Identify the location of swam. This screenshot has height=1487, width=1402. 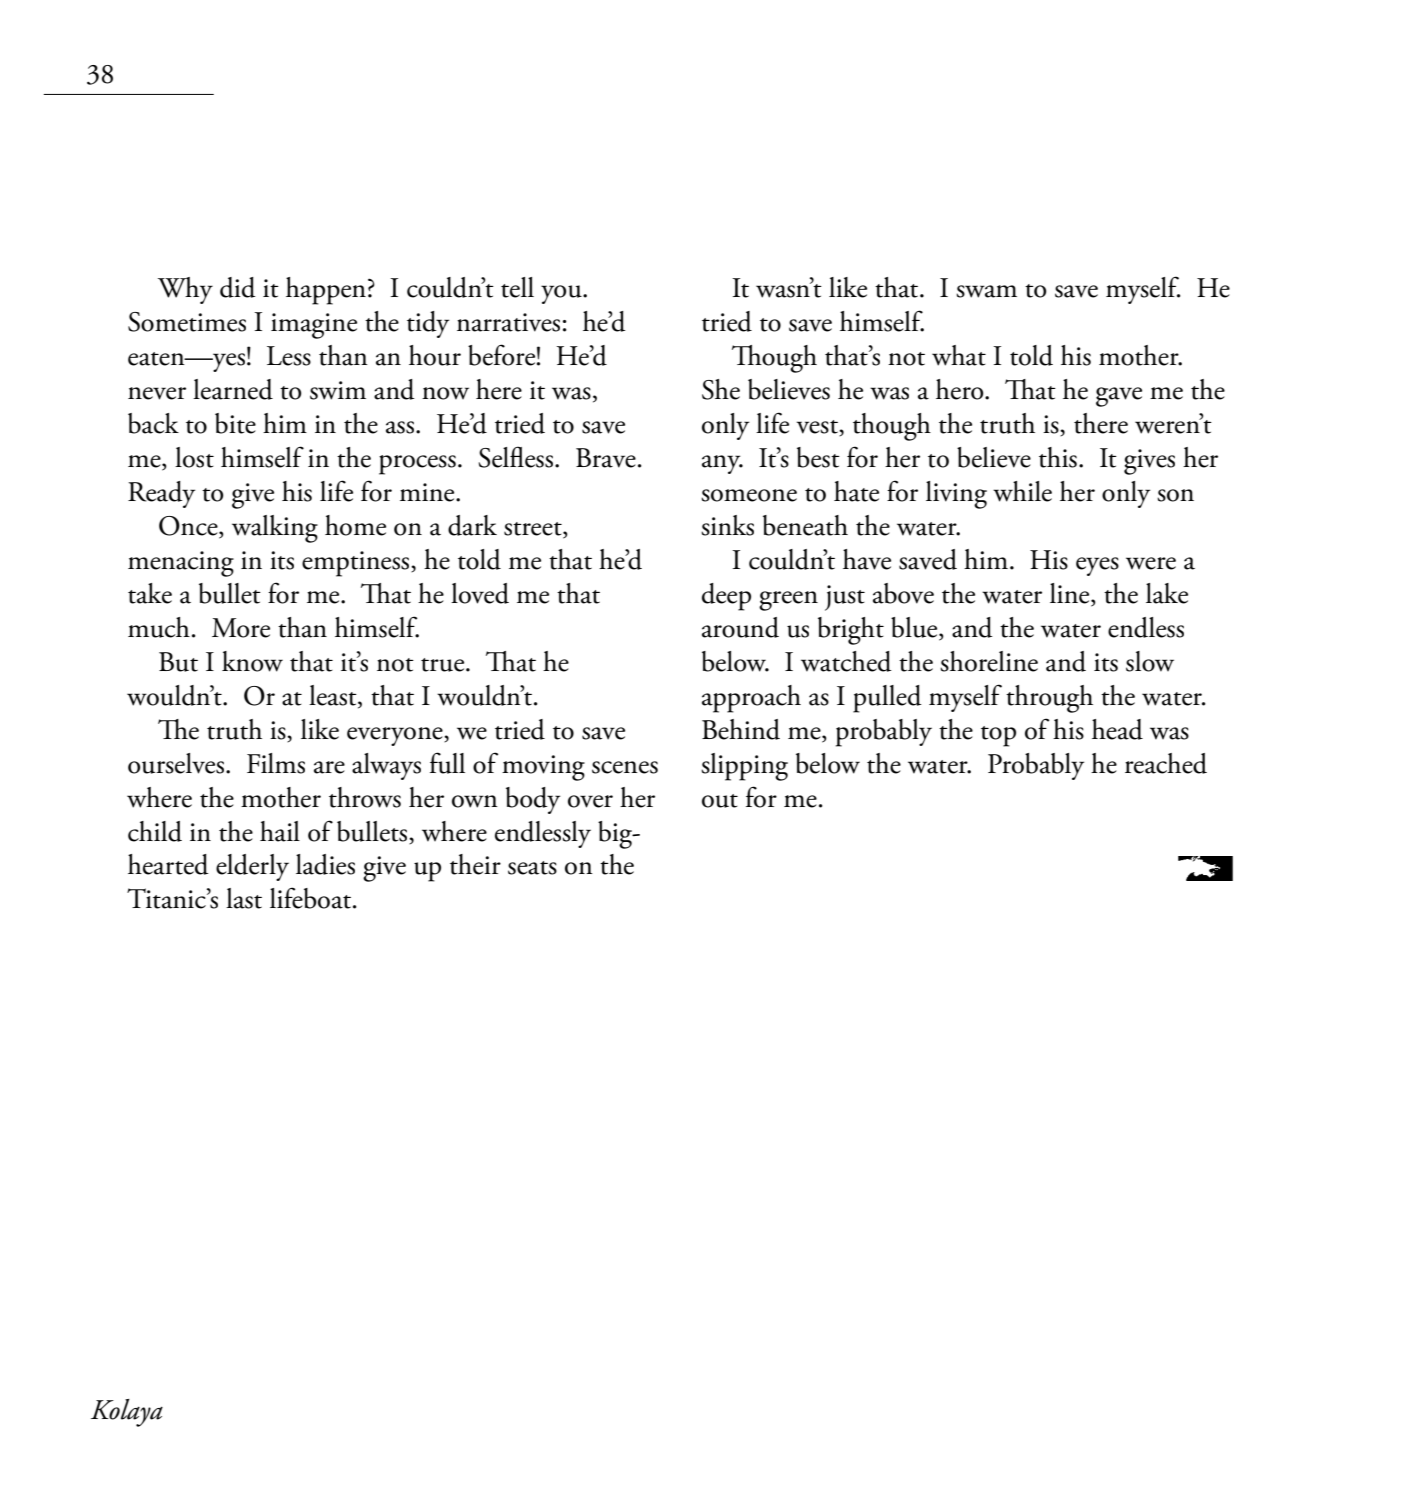
(986, 291).
